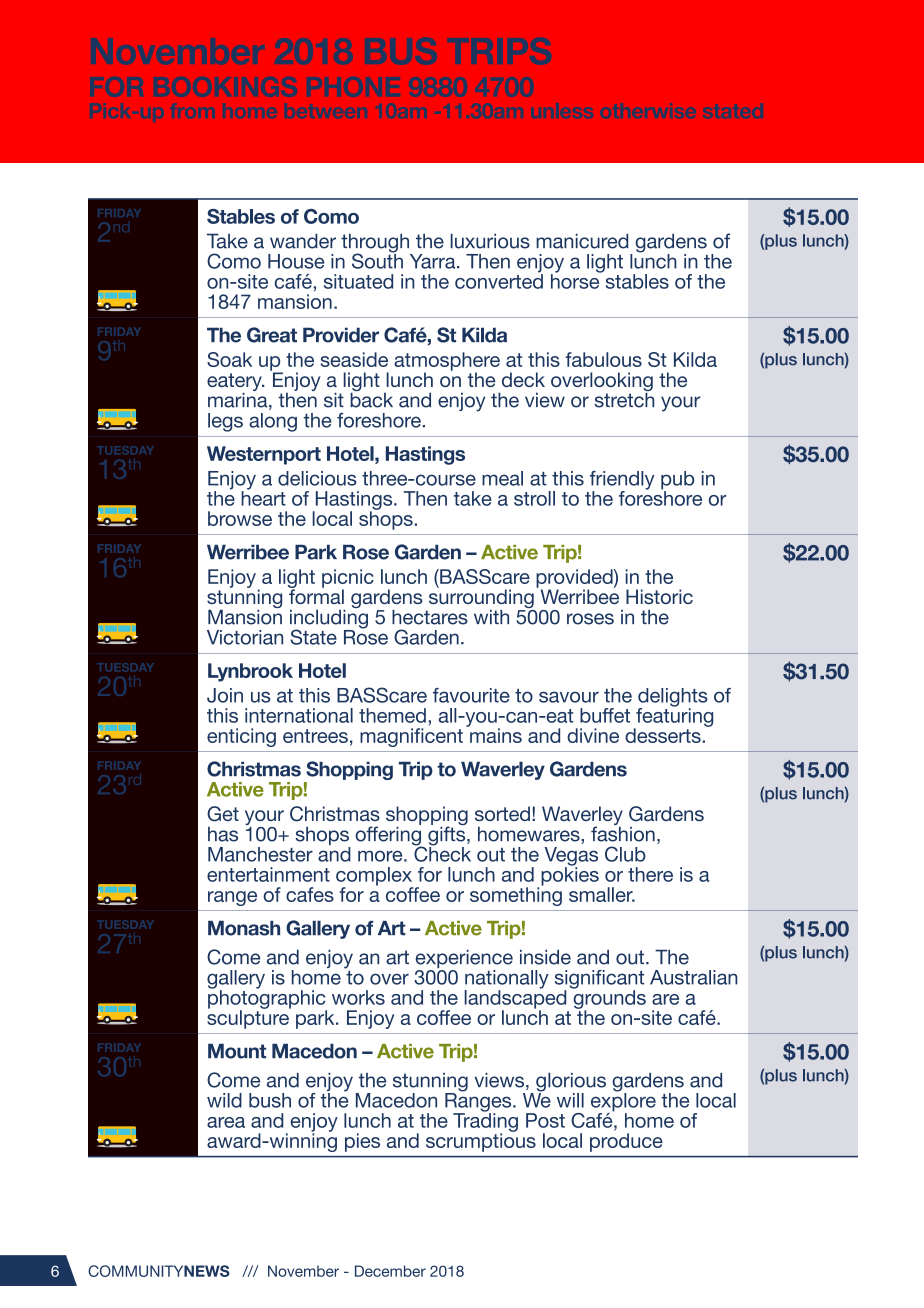 Image resolution: width=924 pixels, height=1308 pixels. Describe the element at coordinates (296, 261) in the image. I see `House` at that location.
